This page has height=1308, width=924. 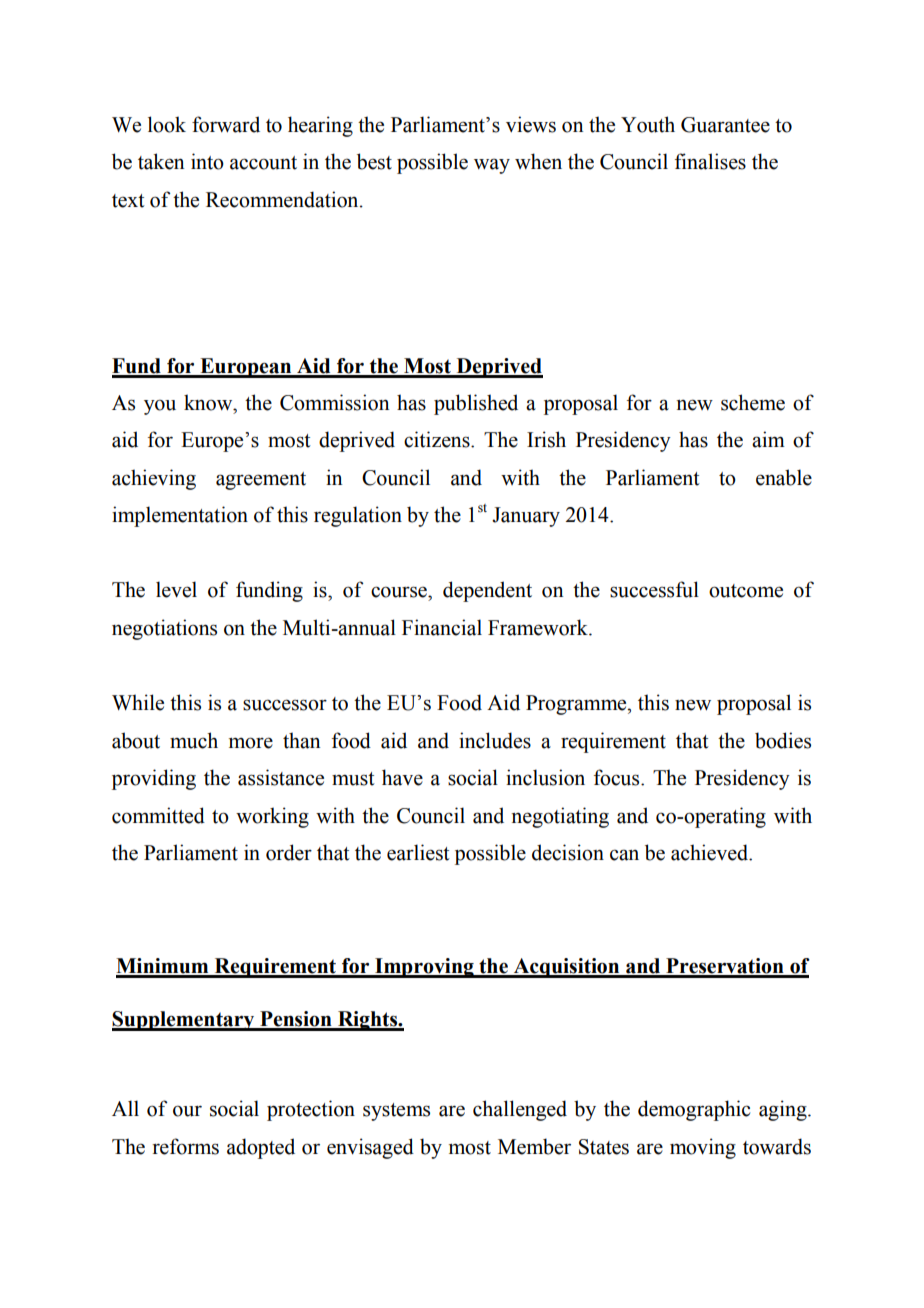 What do you see at coordinates (164, 629) in the page?
I see `negotiations` at bounding box center [164, 629].
